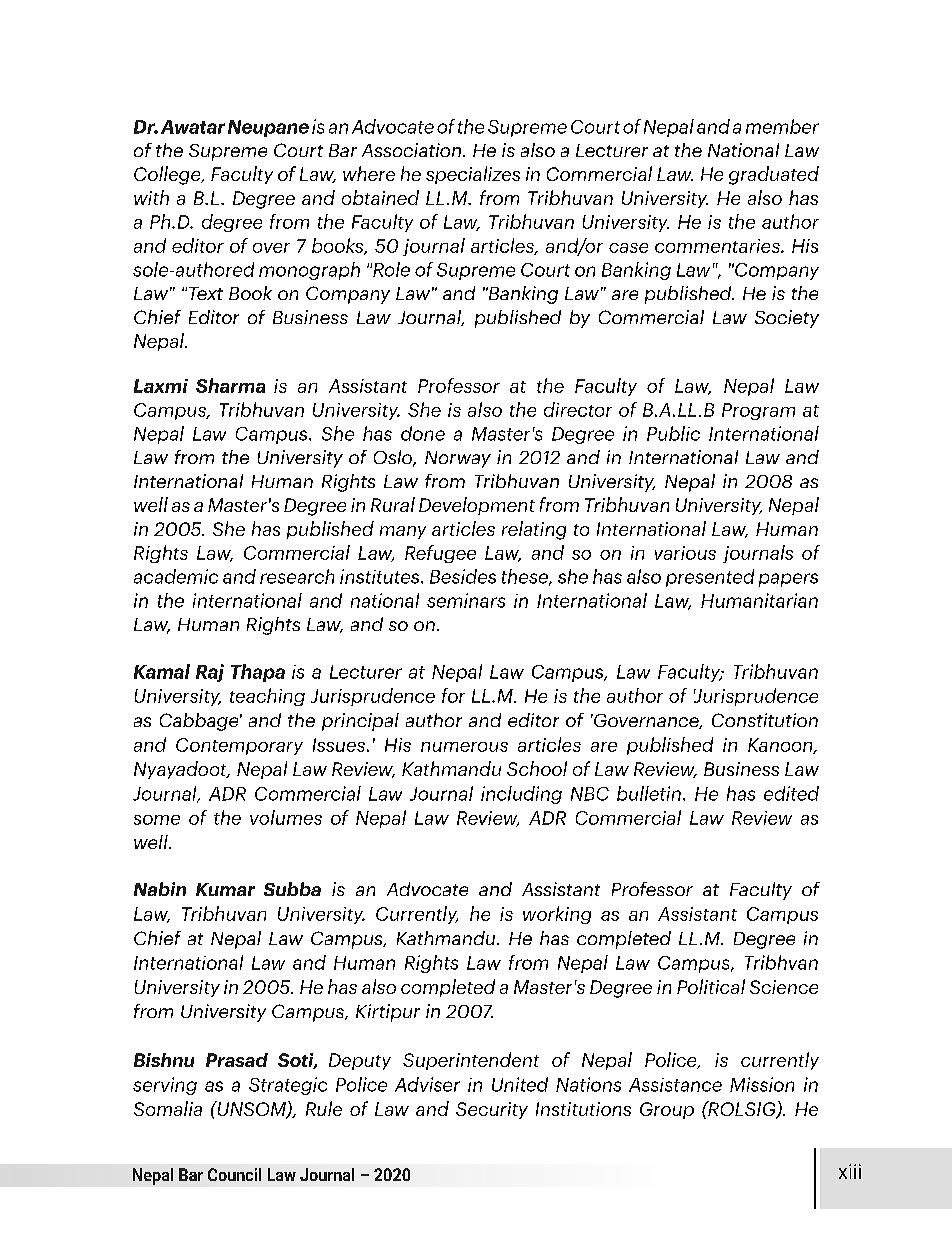 This screenshot has height=1260, width=952. I want to click on Program, so click(758, 411).
